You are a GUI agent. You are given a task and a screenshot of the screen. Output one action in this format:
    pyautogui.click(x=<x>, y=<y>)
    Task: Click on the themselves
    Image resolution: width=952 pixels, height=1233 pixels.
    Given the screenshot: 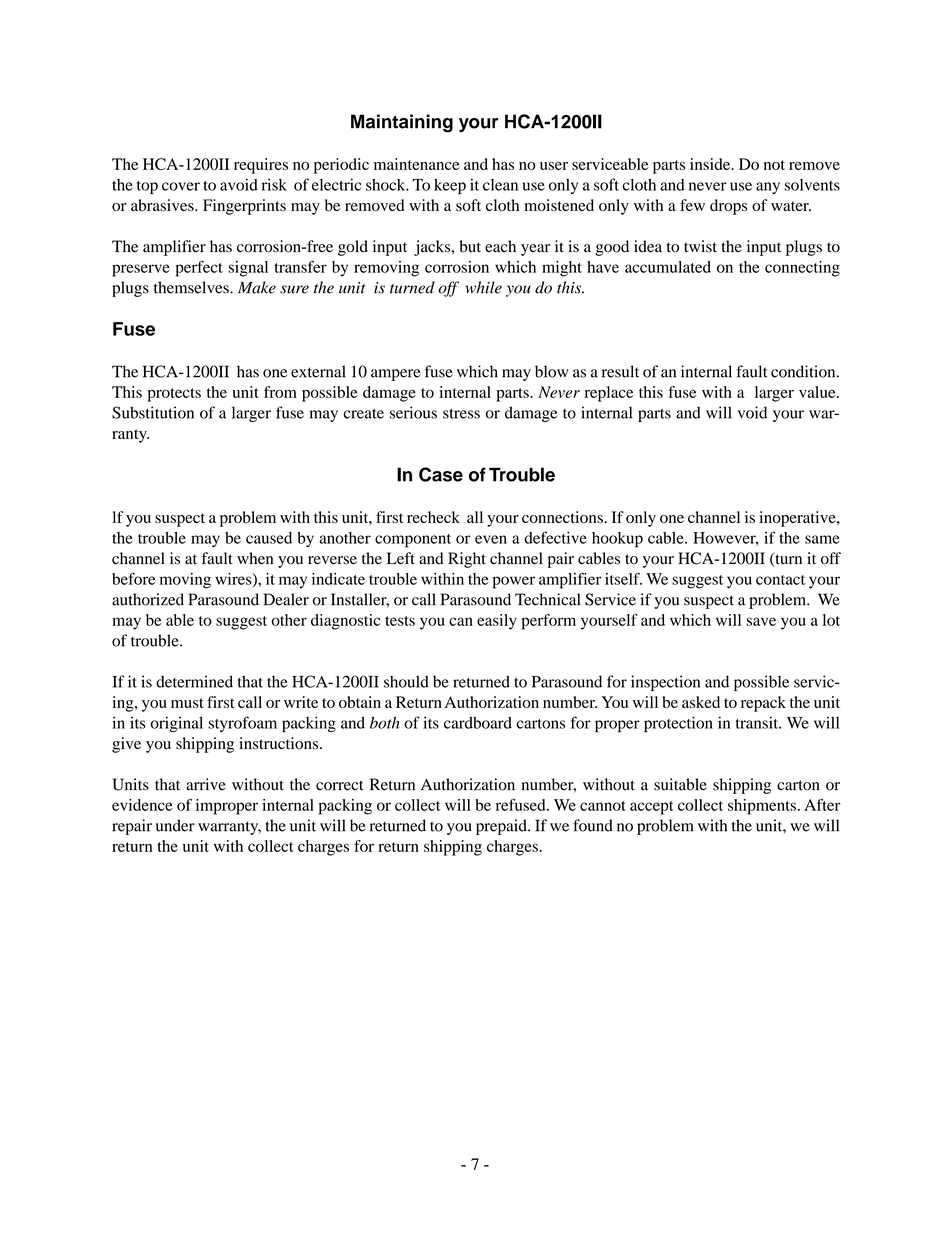 What is the action you would take?
    pyautogui.click(x=192, y=287)
